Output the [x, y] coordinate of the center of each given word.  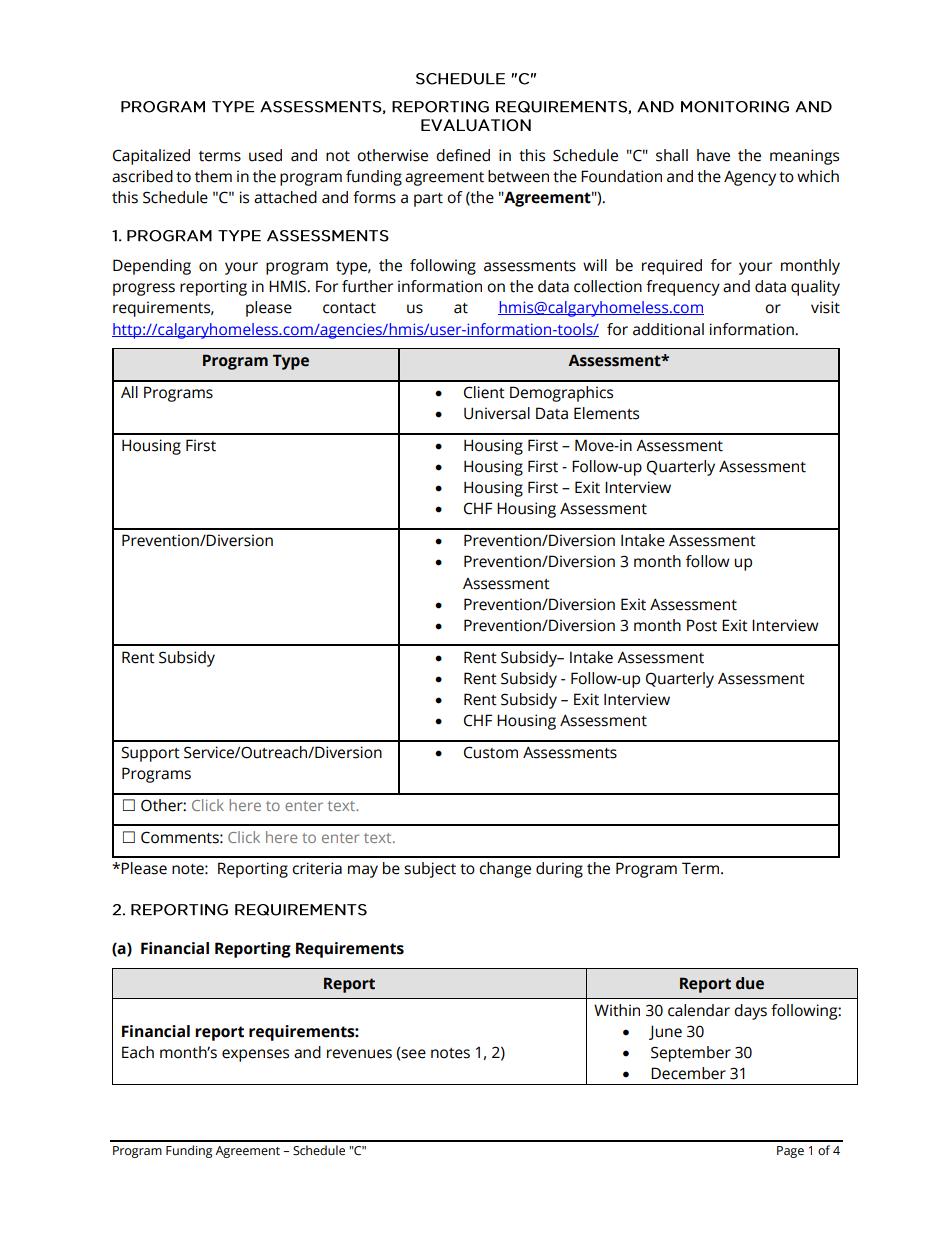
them [213, 176]
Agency [750, 178]
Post [702, 625]
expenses [255, 1055]
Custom [491, 752]
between [518, 176]
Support [150, 754]
